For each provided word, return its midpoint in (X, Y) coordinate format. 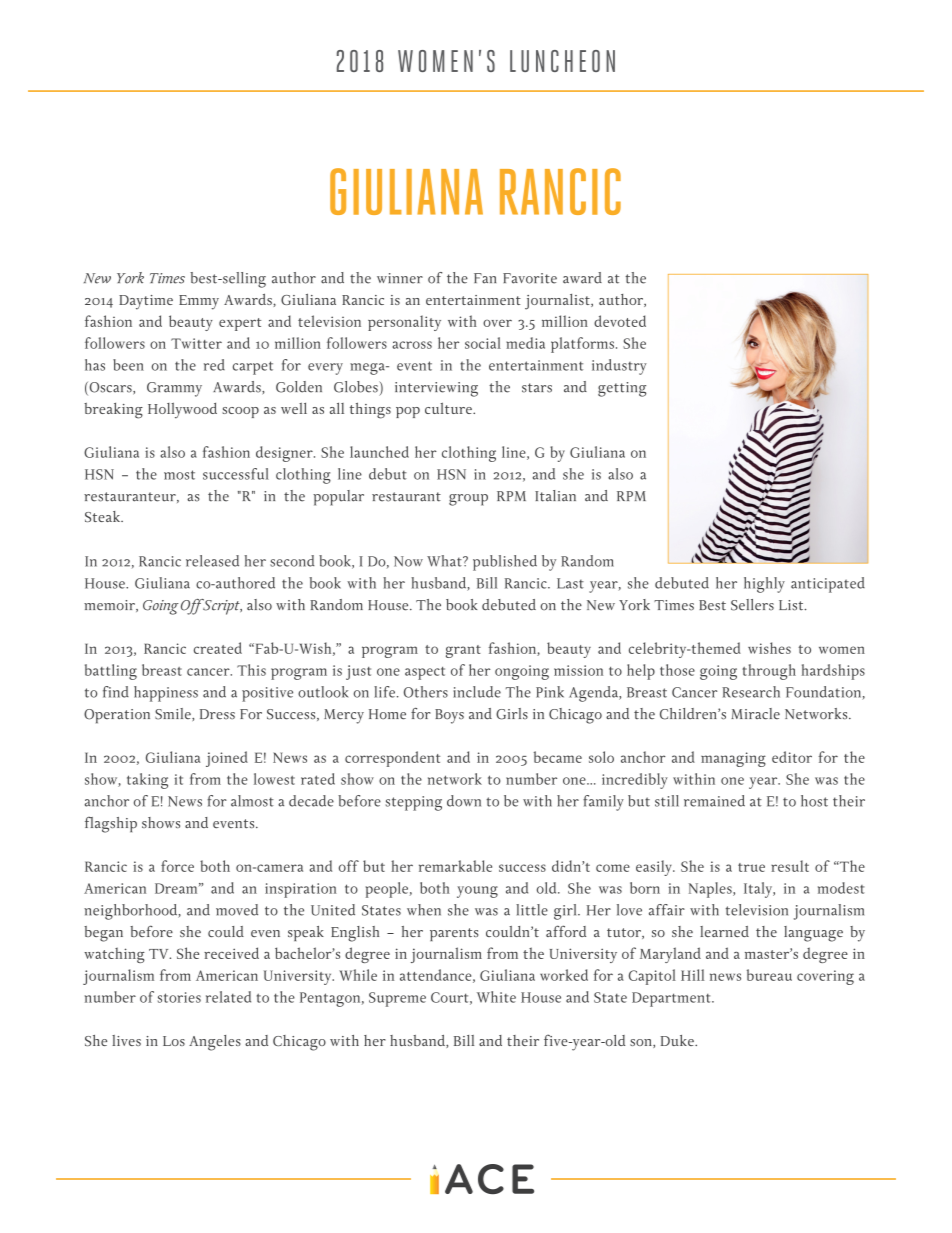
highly (764, 585)
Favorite (530, 278)
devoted (620, 321)
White (496, 997)
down (464, 801)
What (445, 561)
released (212, 561)
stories (179, 997)
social (483, 343)
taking (147, 781)
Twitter (196, 343)
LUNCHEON (562, 61)
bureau (769, 975)
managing (733, 759)
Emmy (199, 302)
